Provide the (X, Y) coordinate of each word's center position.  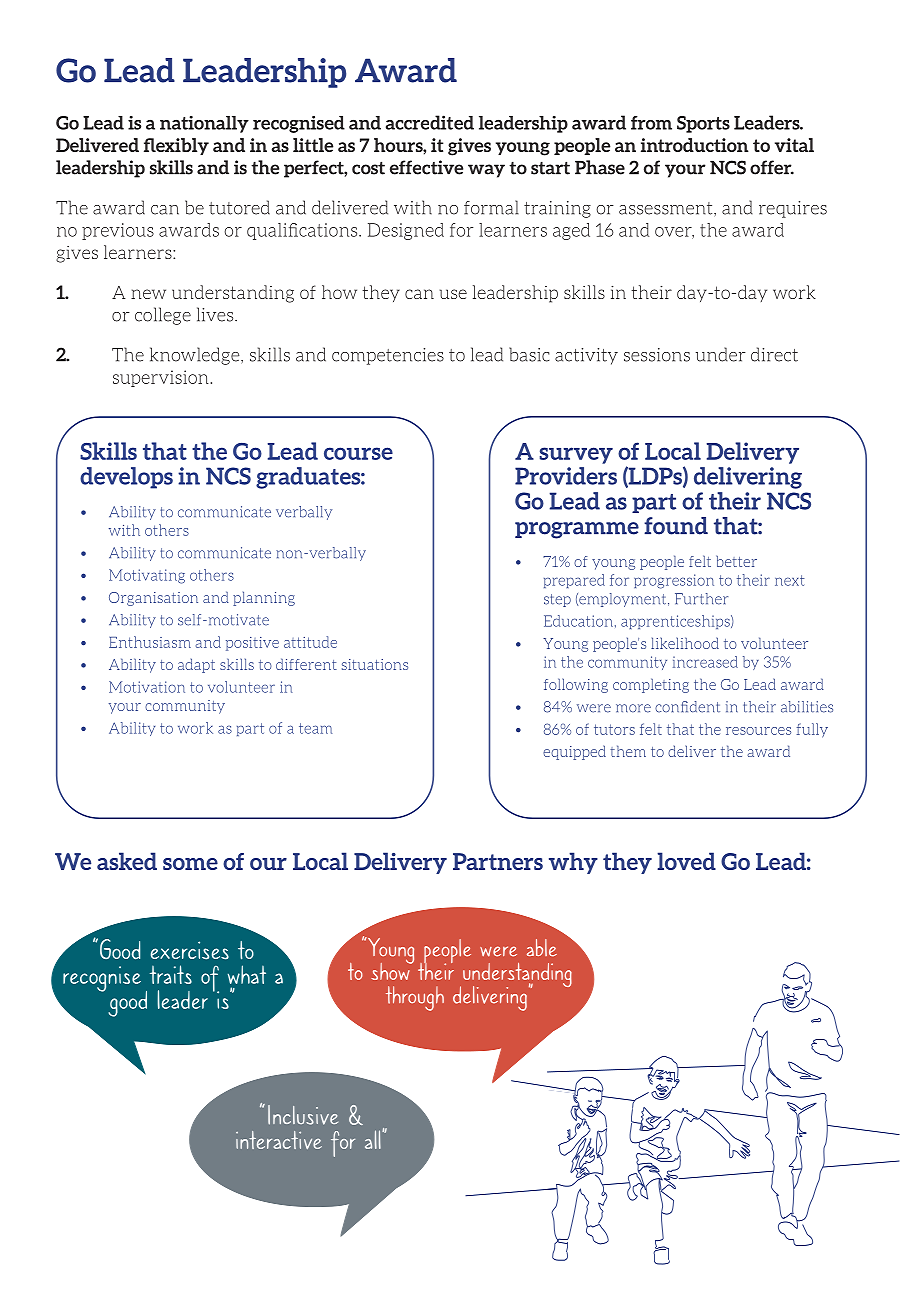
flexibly (176, 146)
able (542, 948)
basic (529, 354)
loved (686, 861)
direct (774, 354)
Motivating (147, 576)
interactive (279, 1140)
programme (577, 530)
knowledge (196, 356)
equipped (574, 752)
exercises (190, 950)
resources (758, 731)
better (736, 561)
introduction (695, 145)
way (486, 171)
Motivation (147, 687)
